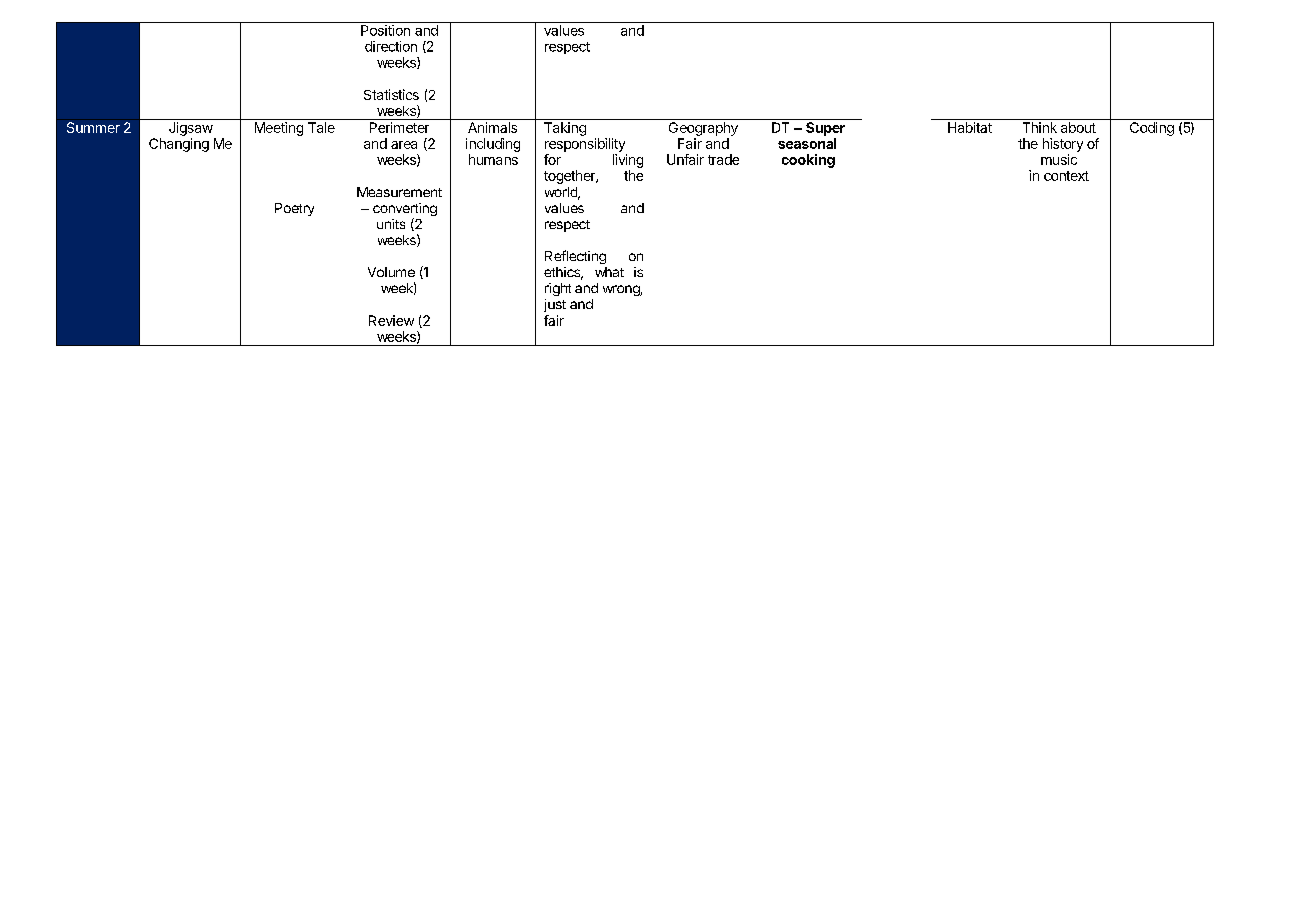 The height and width of the image is (924, 1308). Describe the element at coordinates (279, 129) in the image. I see `Meeting` at that location.
